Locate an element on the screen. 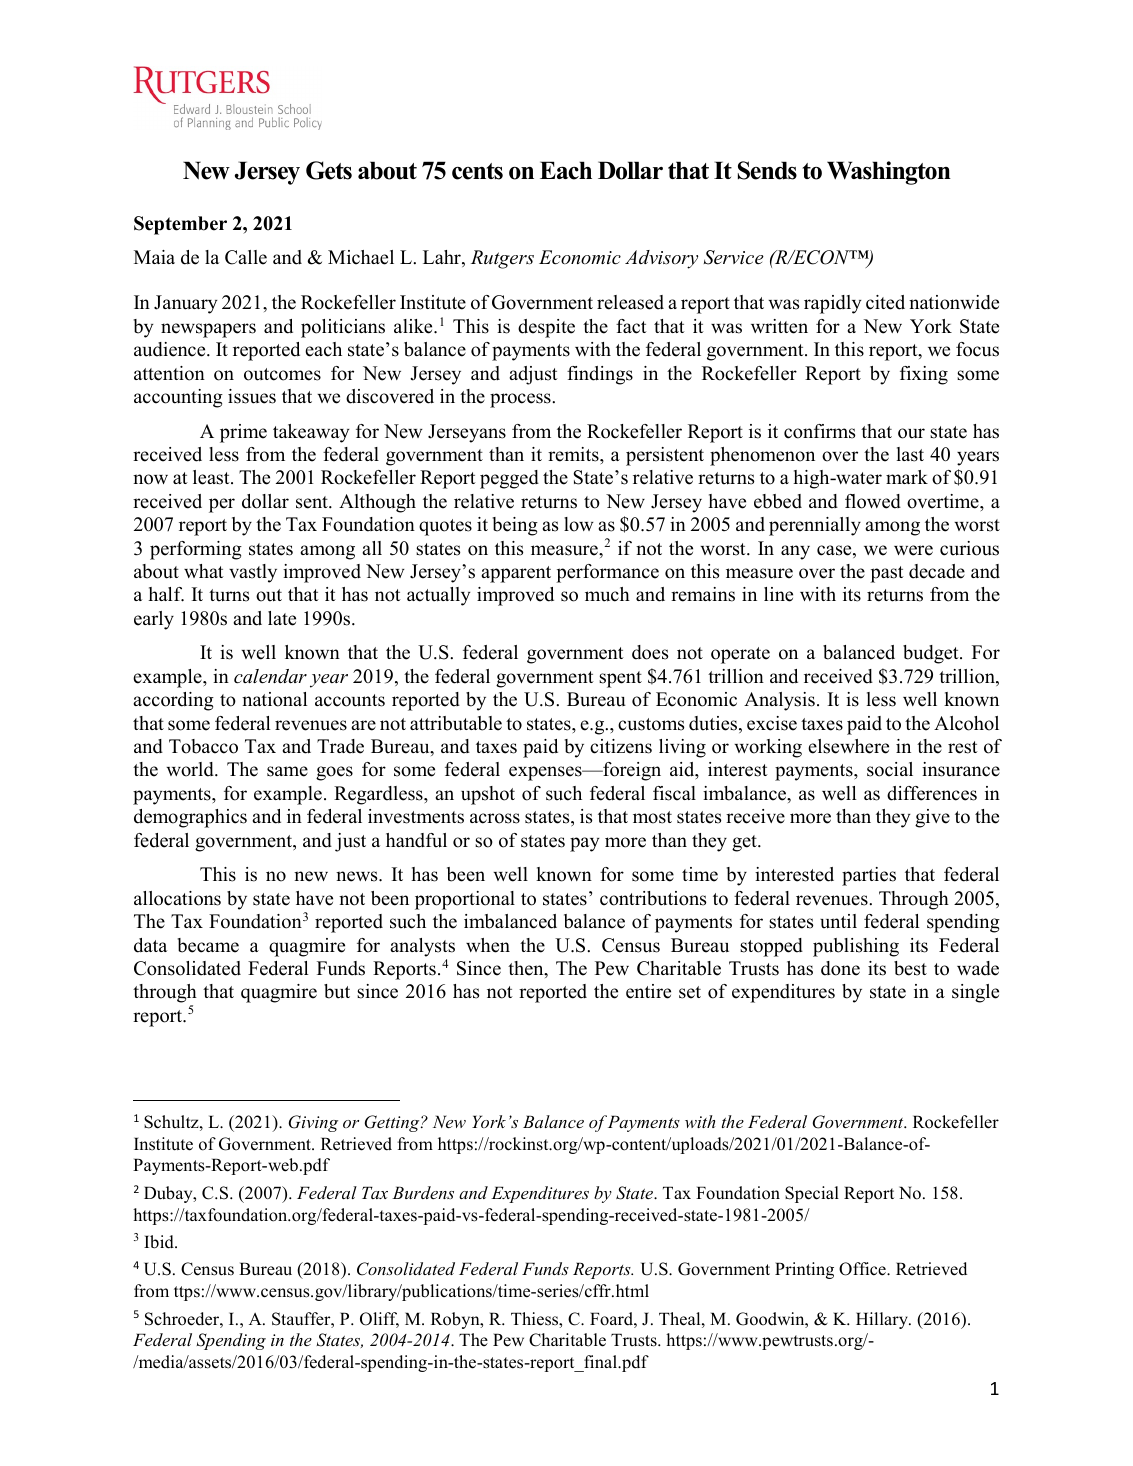  Office is located at coordinates (863, 1269).
